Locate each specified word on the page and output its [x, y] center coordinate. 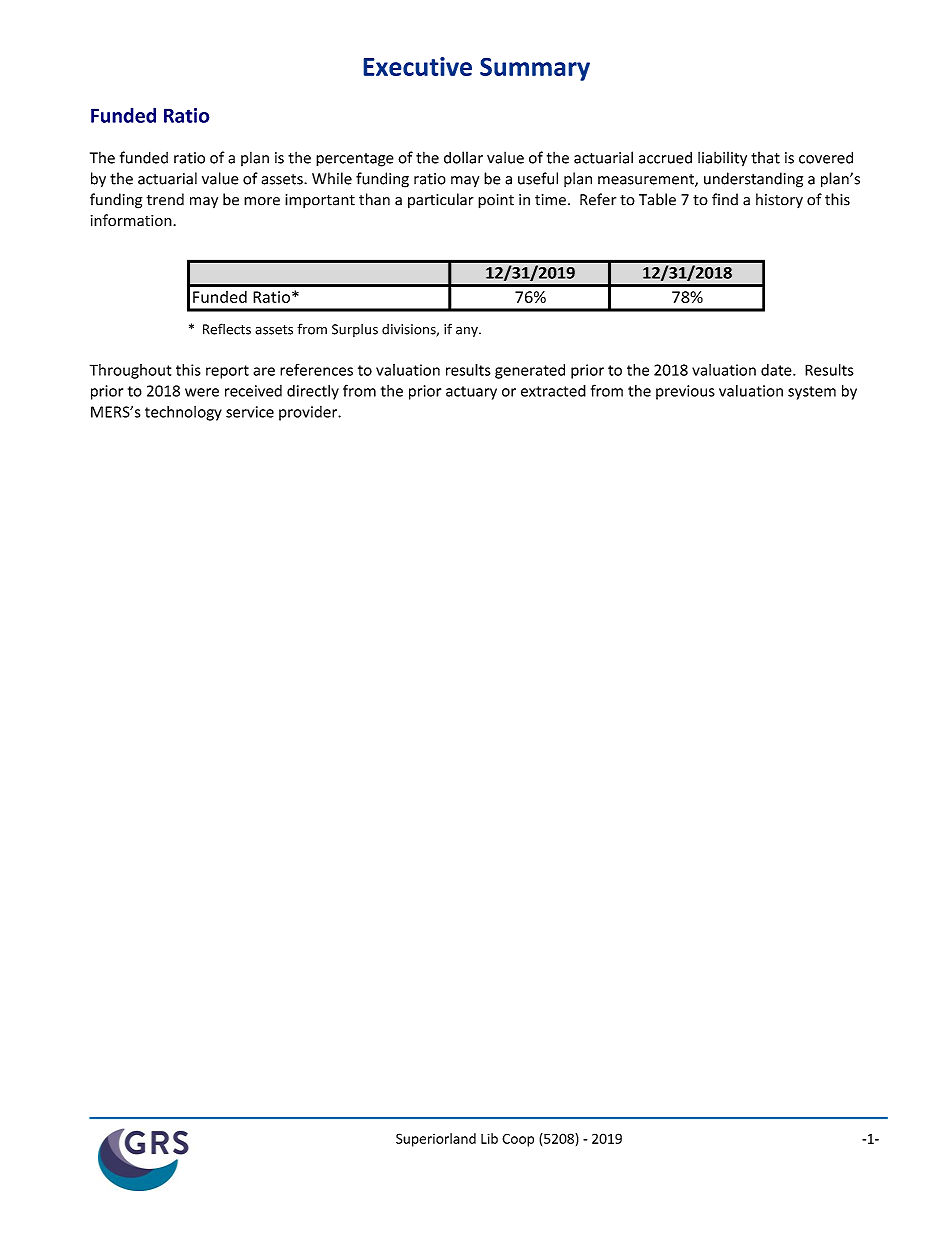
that [765, 157]
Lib [489, 1138]
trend [165, 199]
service [250, 412]
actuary [471, 393]
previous [685, 392]
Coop [518, 1140]
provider [309, 413]
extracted [553, 390]
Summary [535, 69]
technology [183, 413]
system [812, 393]
